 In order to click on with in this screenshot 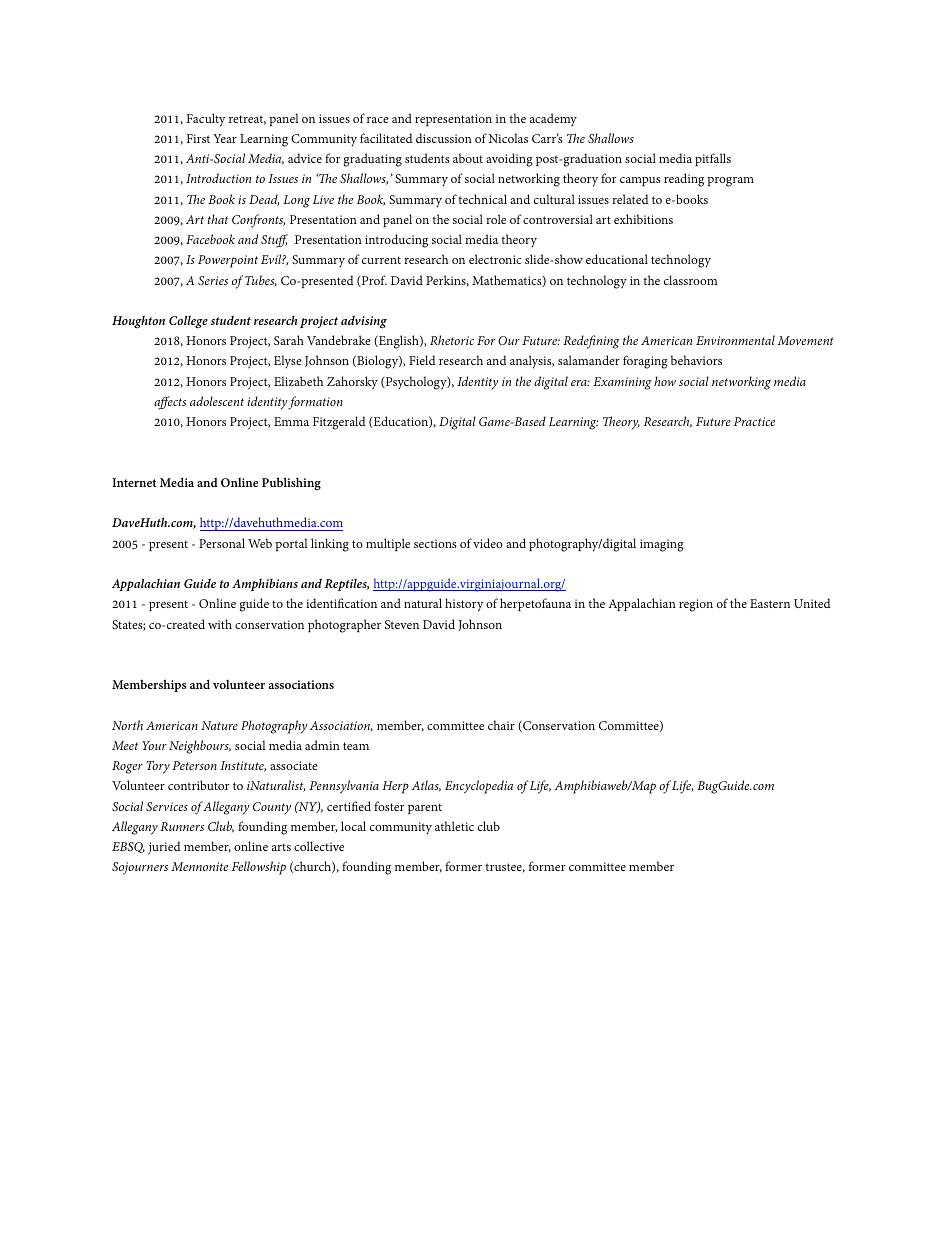, I will do `click(220, 624)`.
